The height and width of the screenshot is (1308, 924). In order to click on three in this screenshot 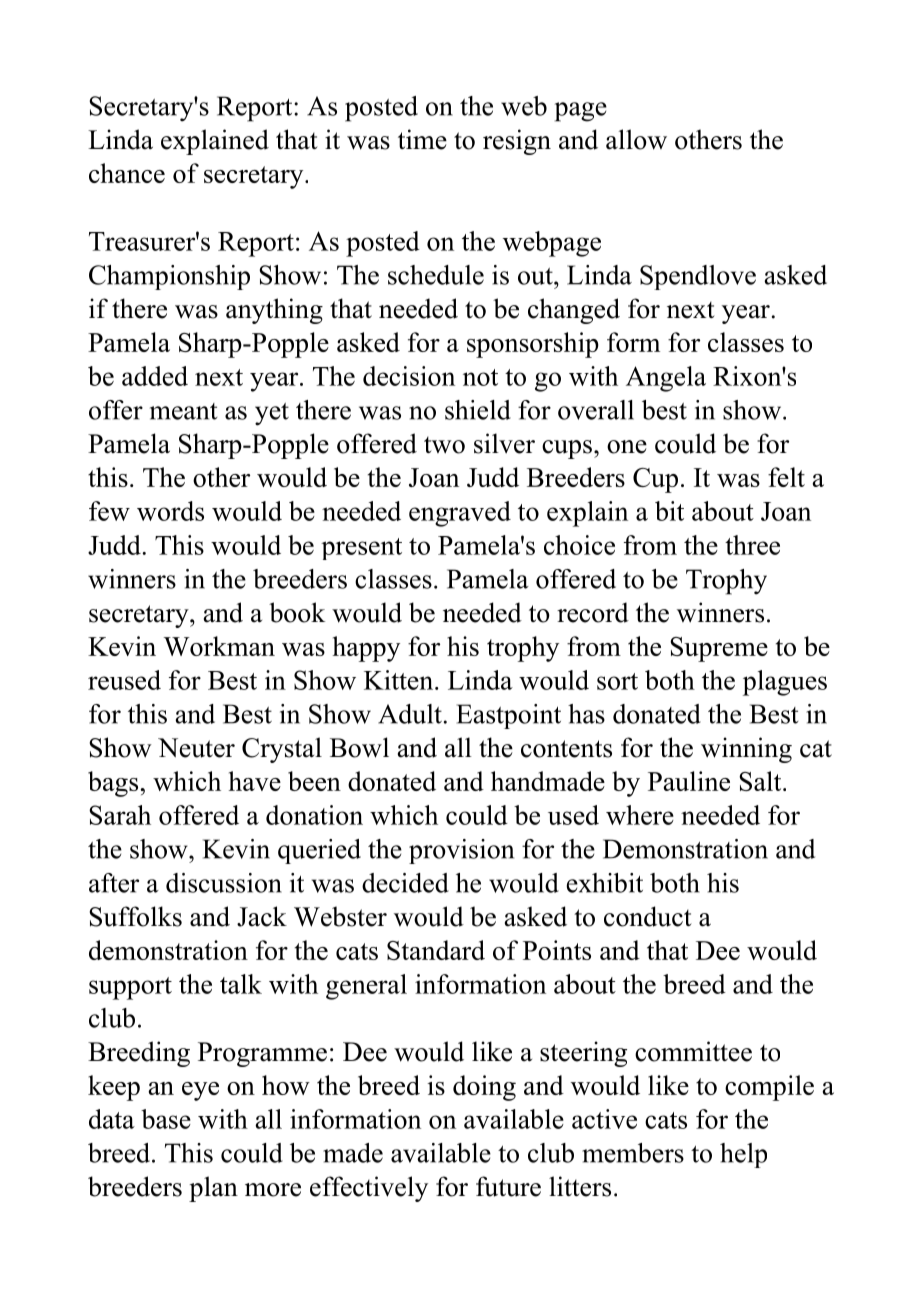, I will do `click(752, 545)`.
